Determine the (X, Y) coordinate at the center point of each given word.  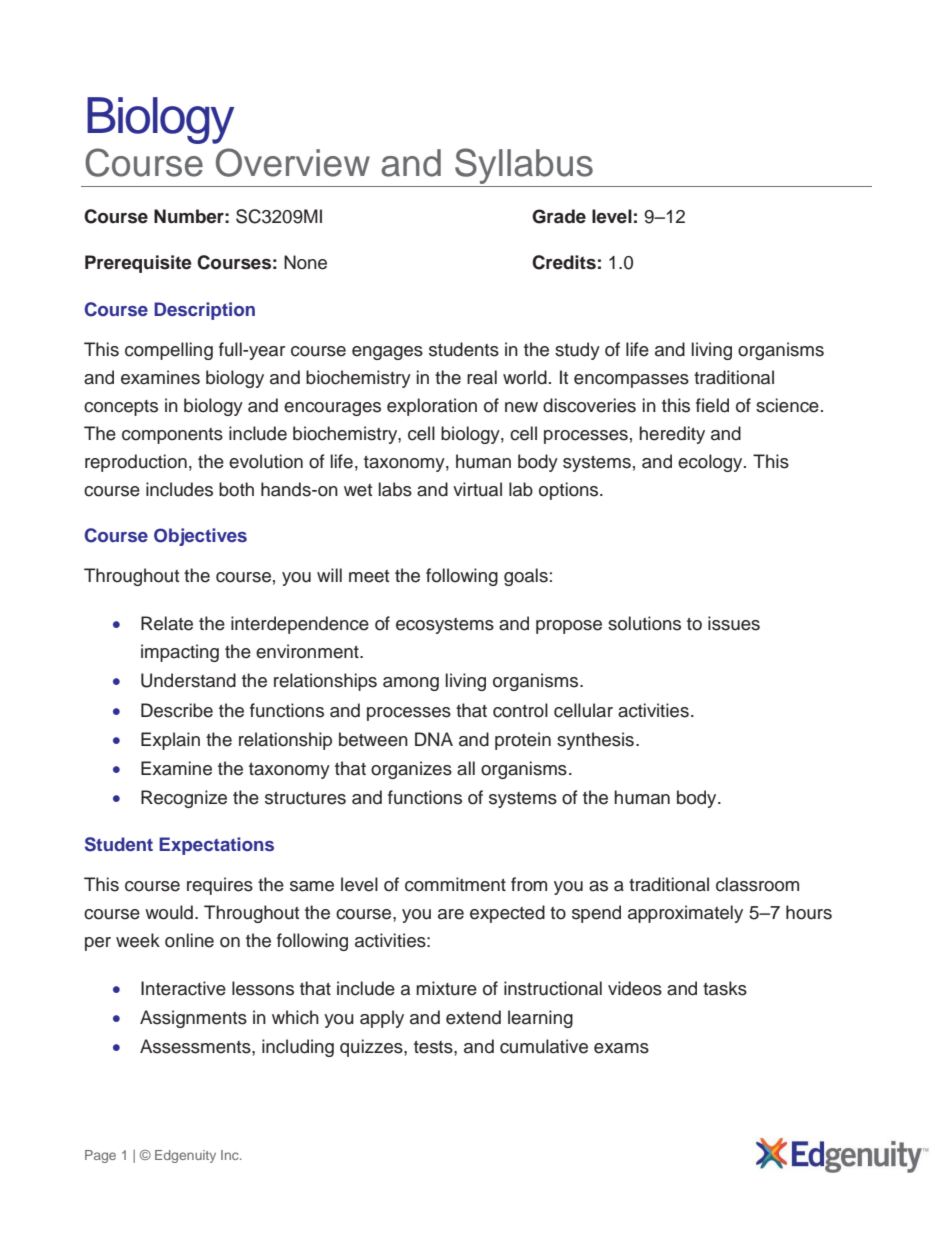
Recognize (184, 799)
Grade (559, 216)
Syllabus (524, 167)
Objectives (200, 537)
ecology (711, 463)
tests (434, 1047)
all (466, 768)
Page (100, 1156)
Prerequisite (138, 264)
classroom (757, 884)
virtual (477, 489)
